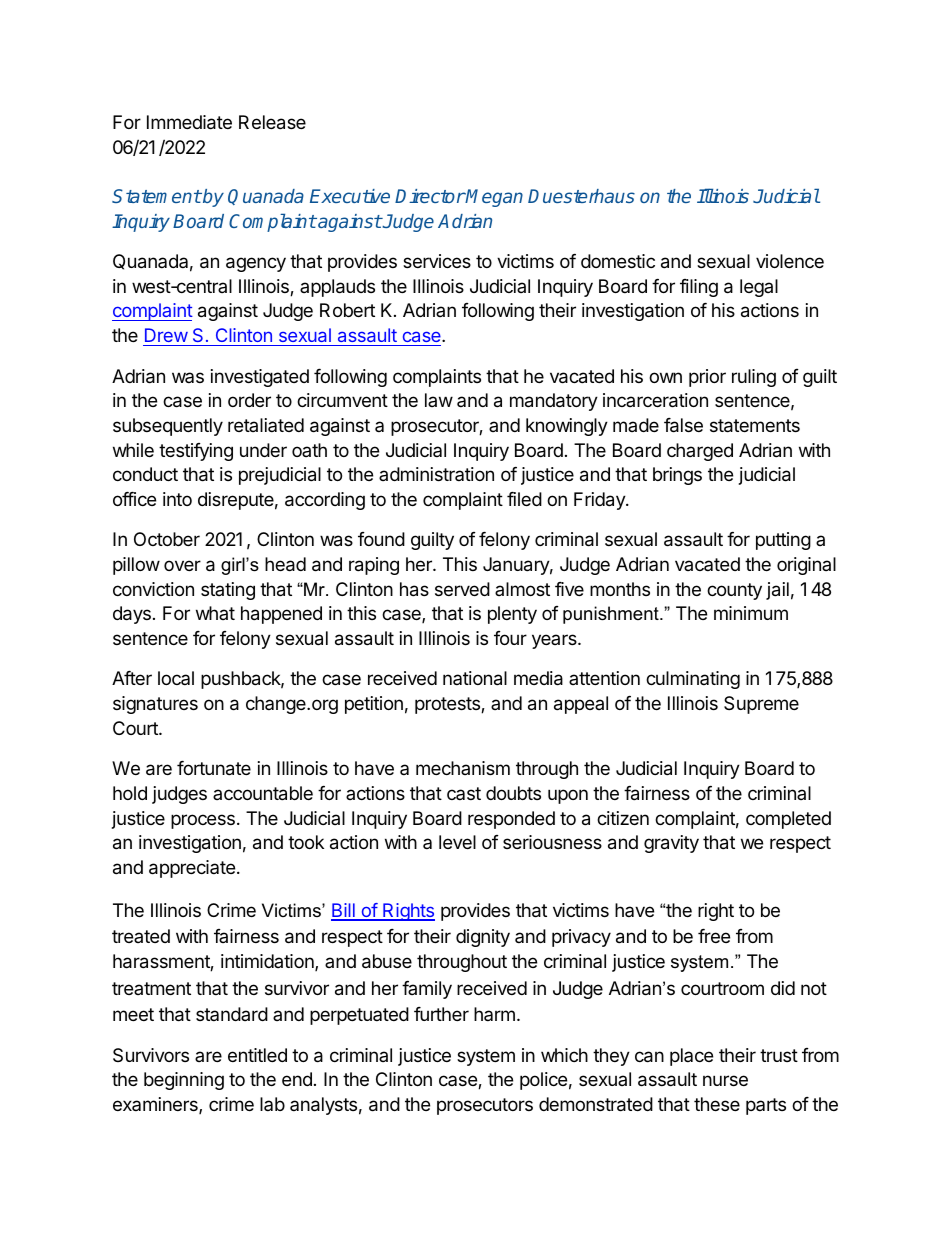  What do you see at coordinates (754, 378) in the screenshot?
I see `ruling` at bounding box center [754, 378].
